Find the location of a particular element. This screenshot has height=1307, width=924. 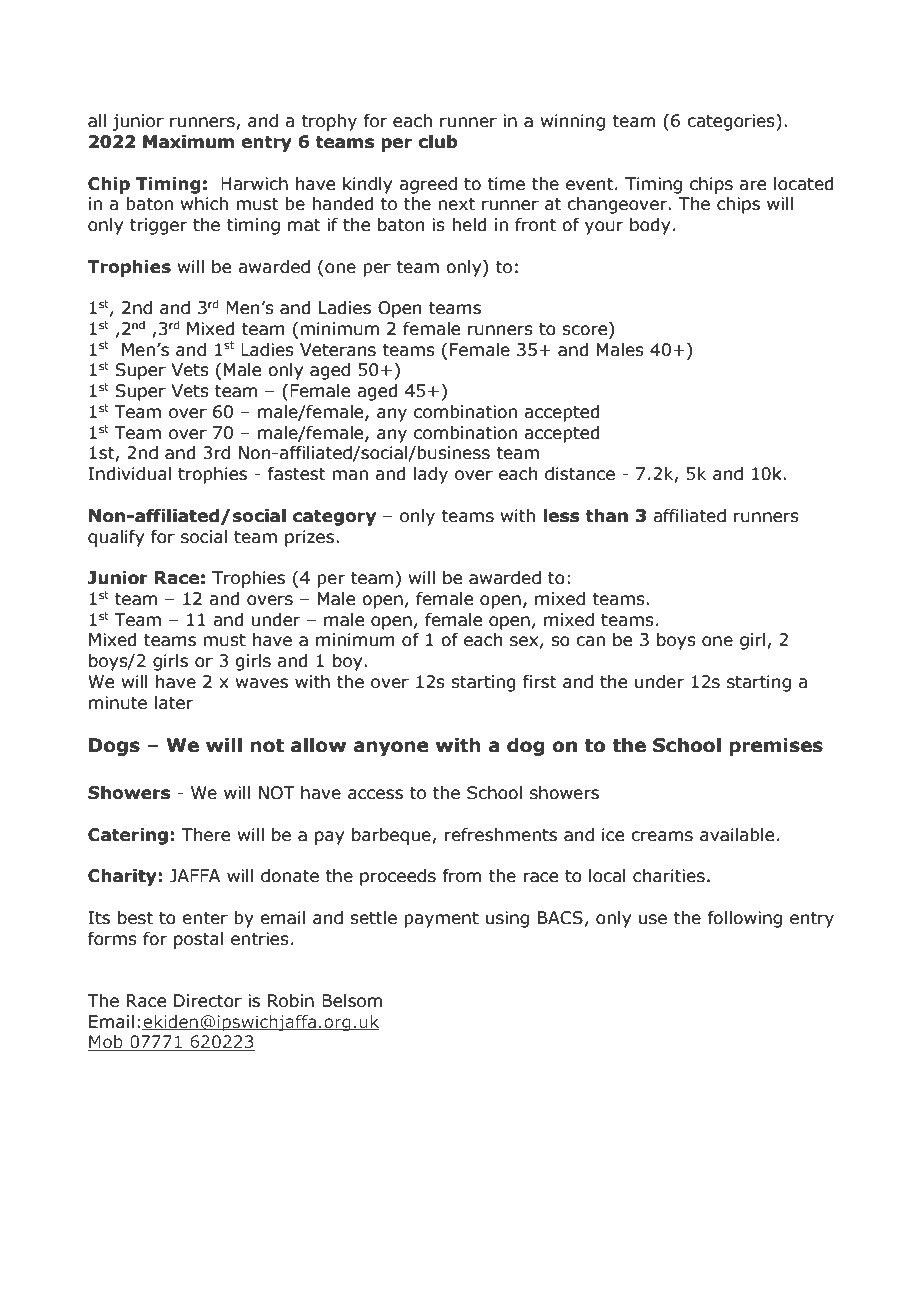

club is located at coordinates (438, 142).
